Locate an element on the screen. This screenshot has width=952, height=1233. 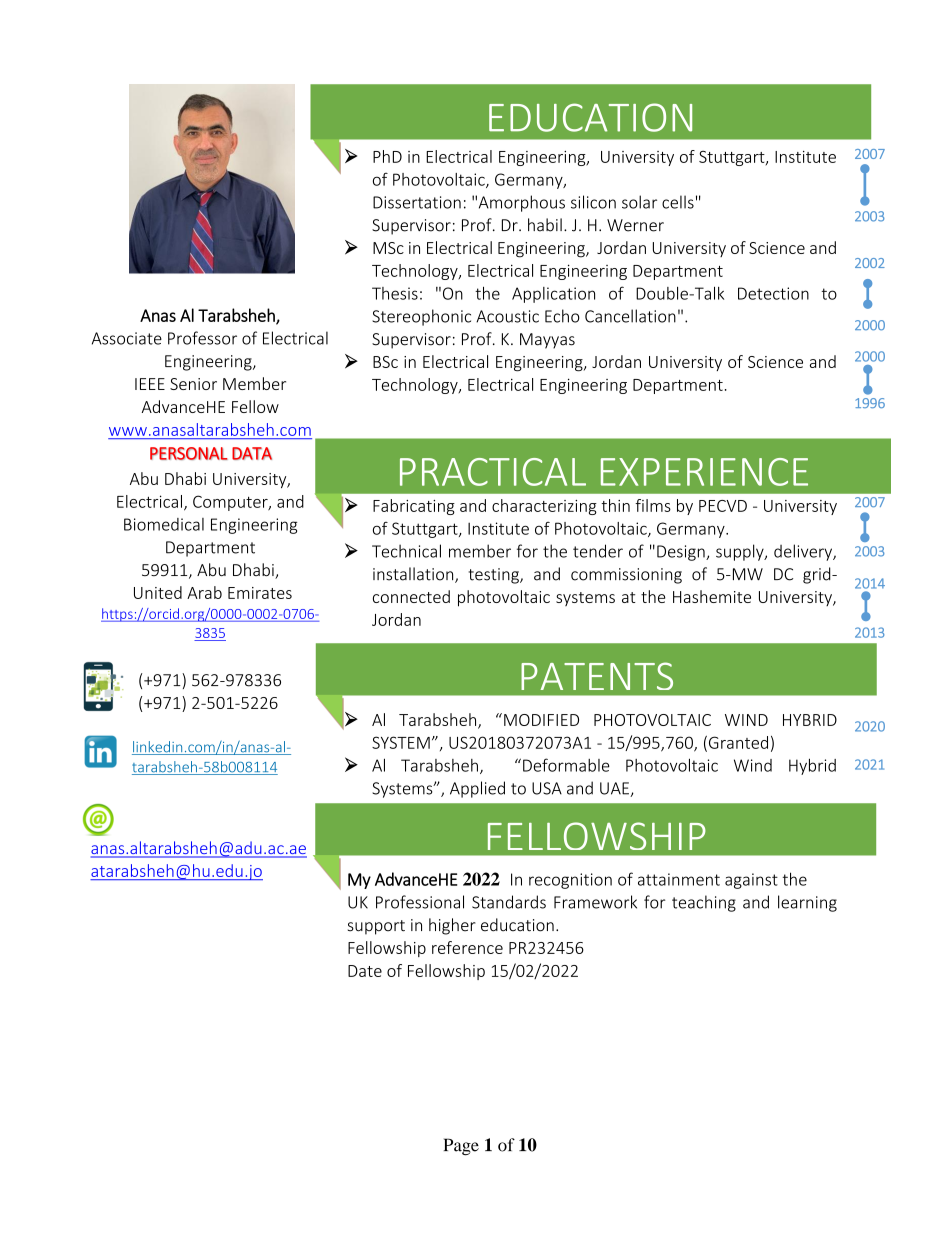
MODIFIED is located at coordinates (541, 720).
